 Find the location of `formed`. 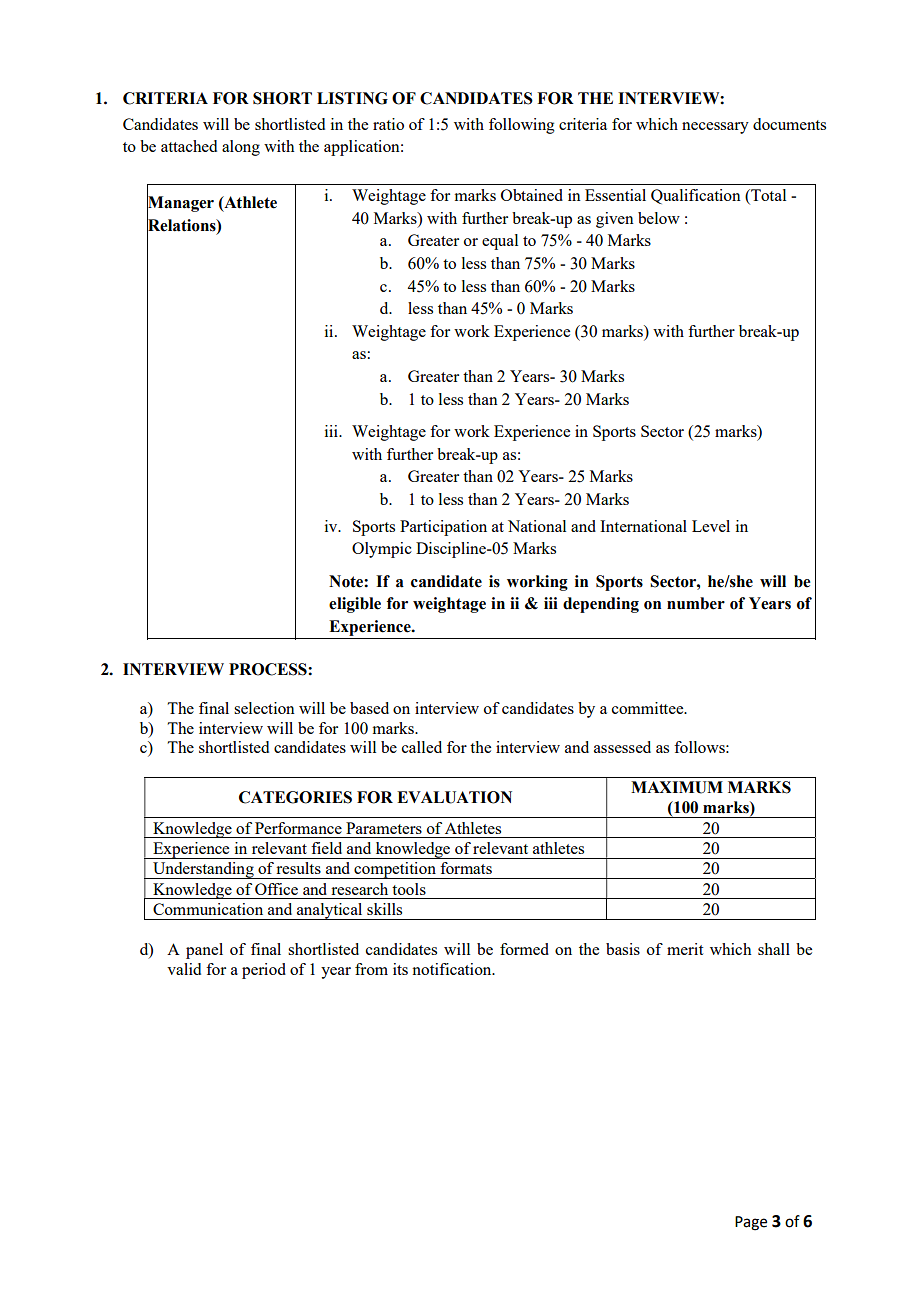

formed is located at coordinates (524, 949).
